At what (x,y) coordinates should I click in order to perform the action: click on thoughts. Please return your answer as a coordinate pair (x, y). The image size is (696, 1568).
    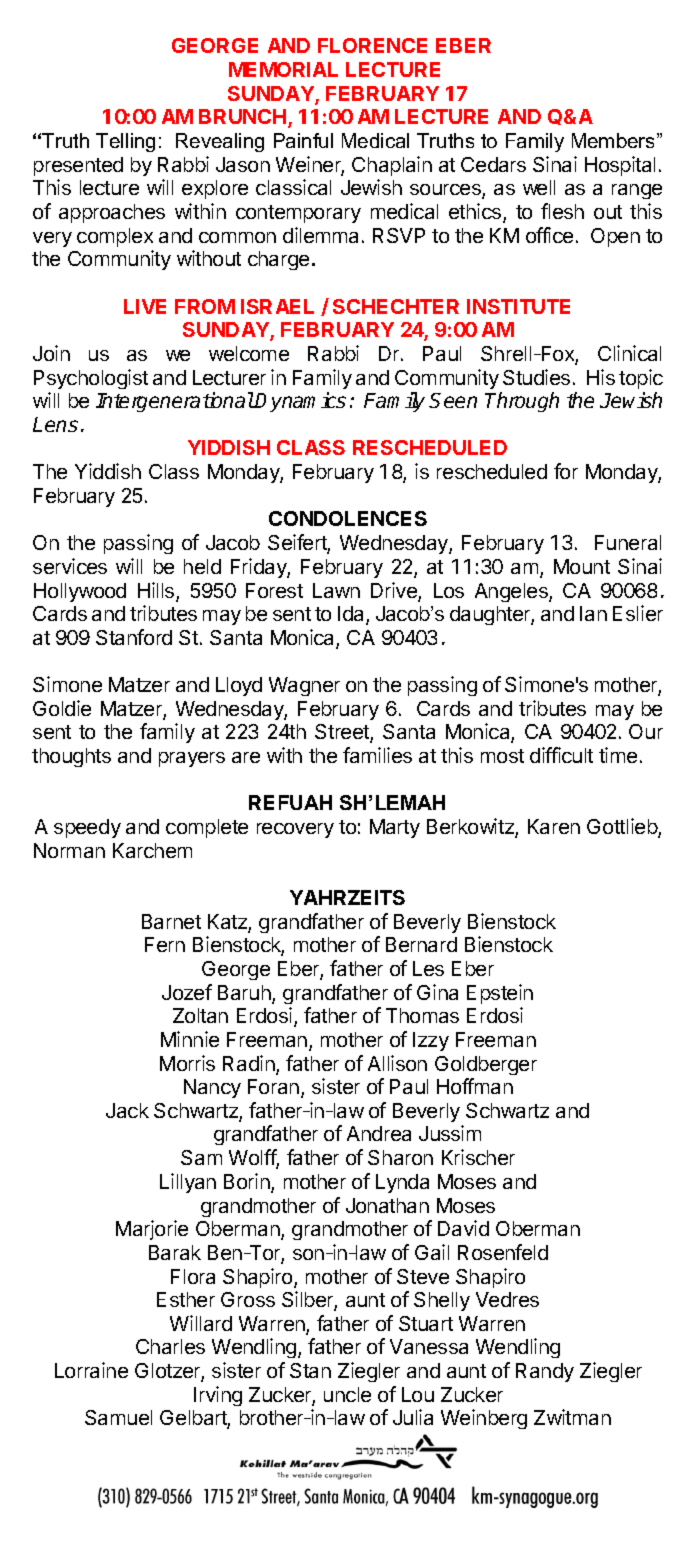
    Looking at the image, I should click on (71, 757).
